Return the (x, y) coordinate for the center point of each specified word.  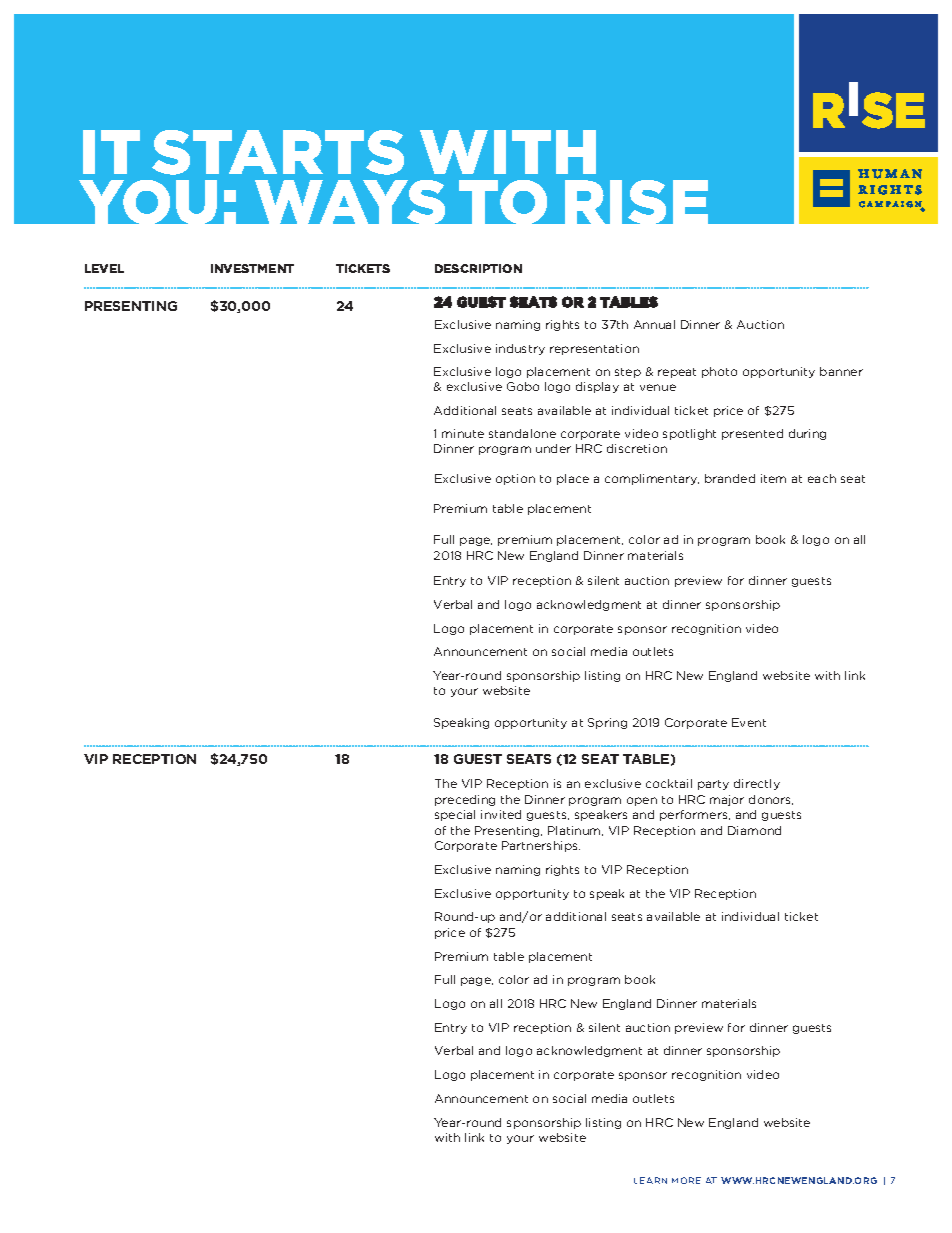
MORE (686, 1180)
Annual (654, 324)
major (727, 800)
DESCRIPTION (478, 268)
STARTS (278, 152)
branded (730, 478)
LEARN (650, 1180)
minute (463, 433)
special (455, 815)
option (515, 479)
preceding (465, 800)
